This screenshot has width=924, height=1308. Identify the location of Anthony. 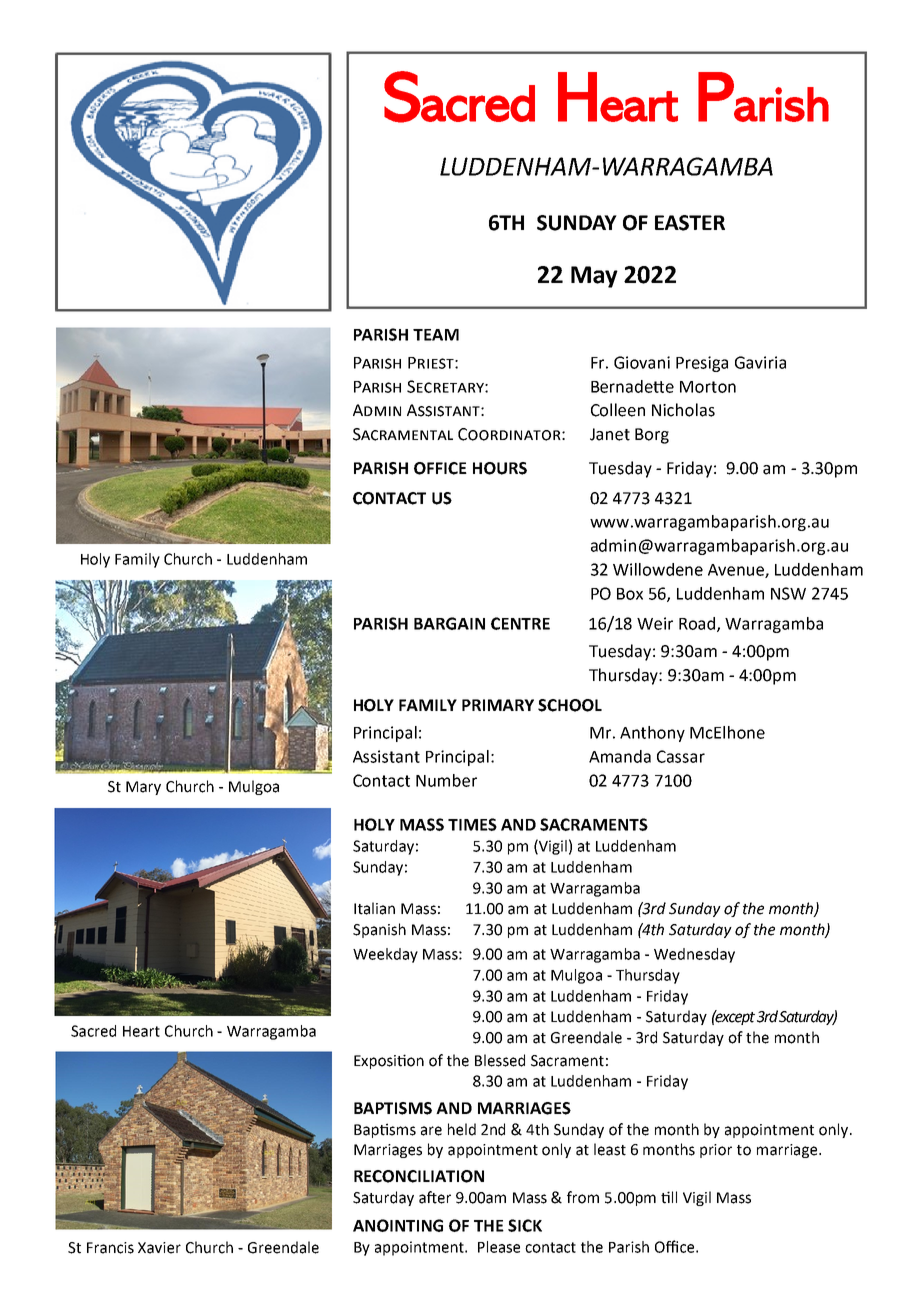
(652, 734).
